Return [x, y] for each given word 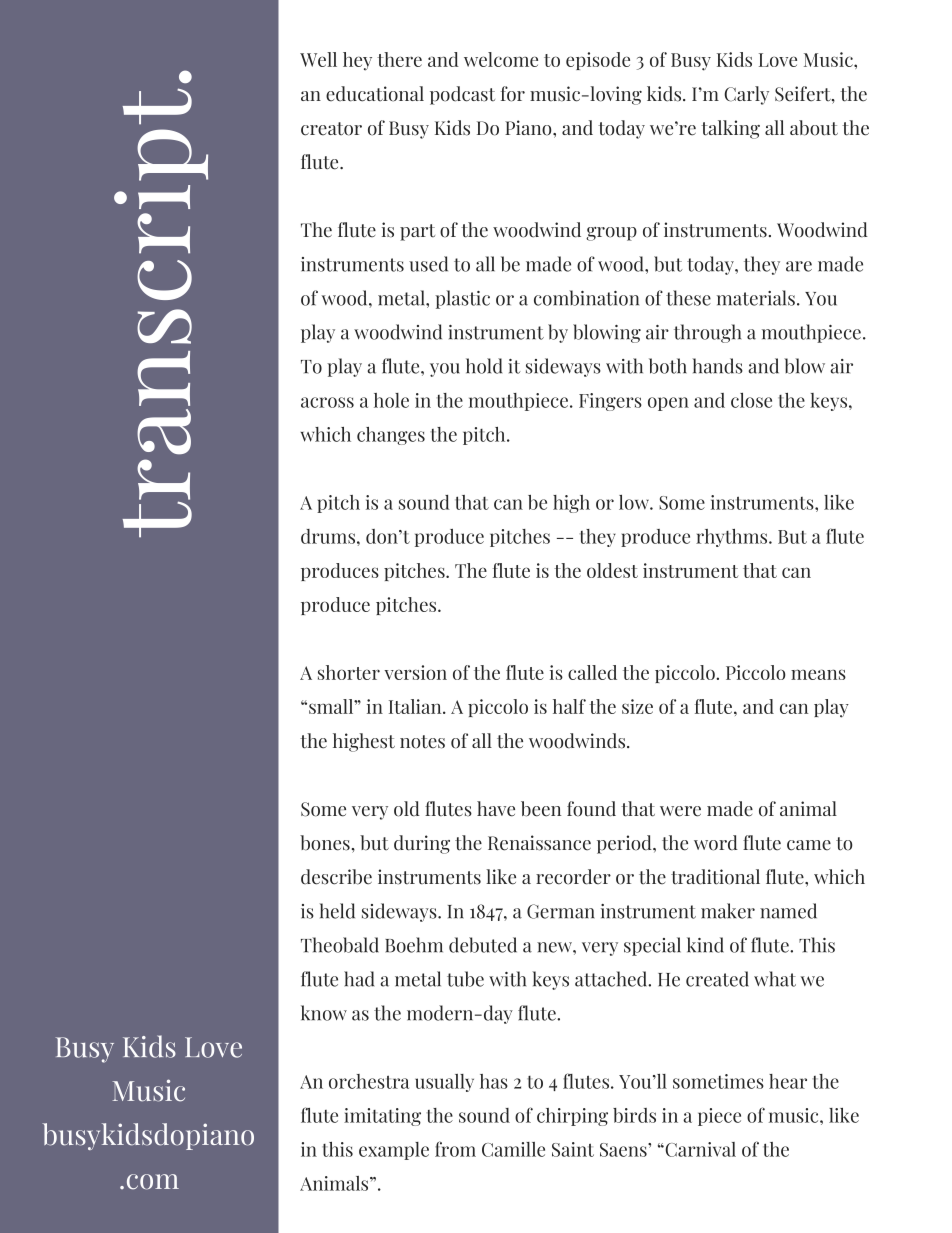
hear [788, 1081]
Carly [746, 95]
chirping [572, 1117]
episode [598, 61]
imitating [382, 1117]
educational [375, 94]
